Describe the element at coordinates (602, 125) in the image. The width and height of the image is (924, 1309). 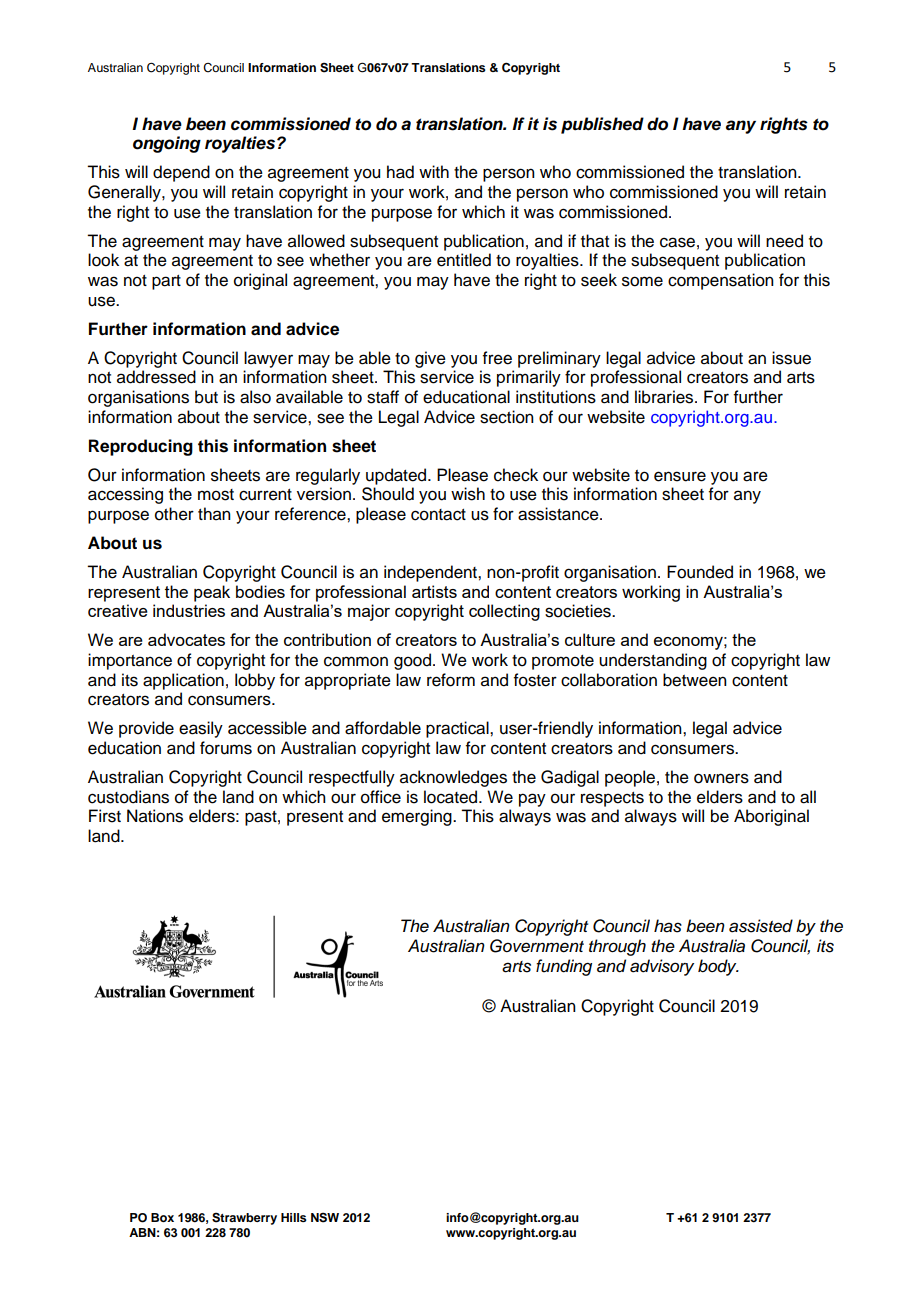
I see `published` at that location.
